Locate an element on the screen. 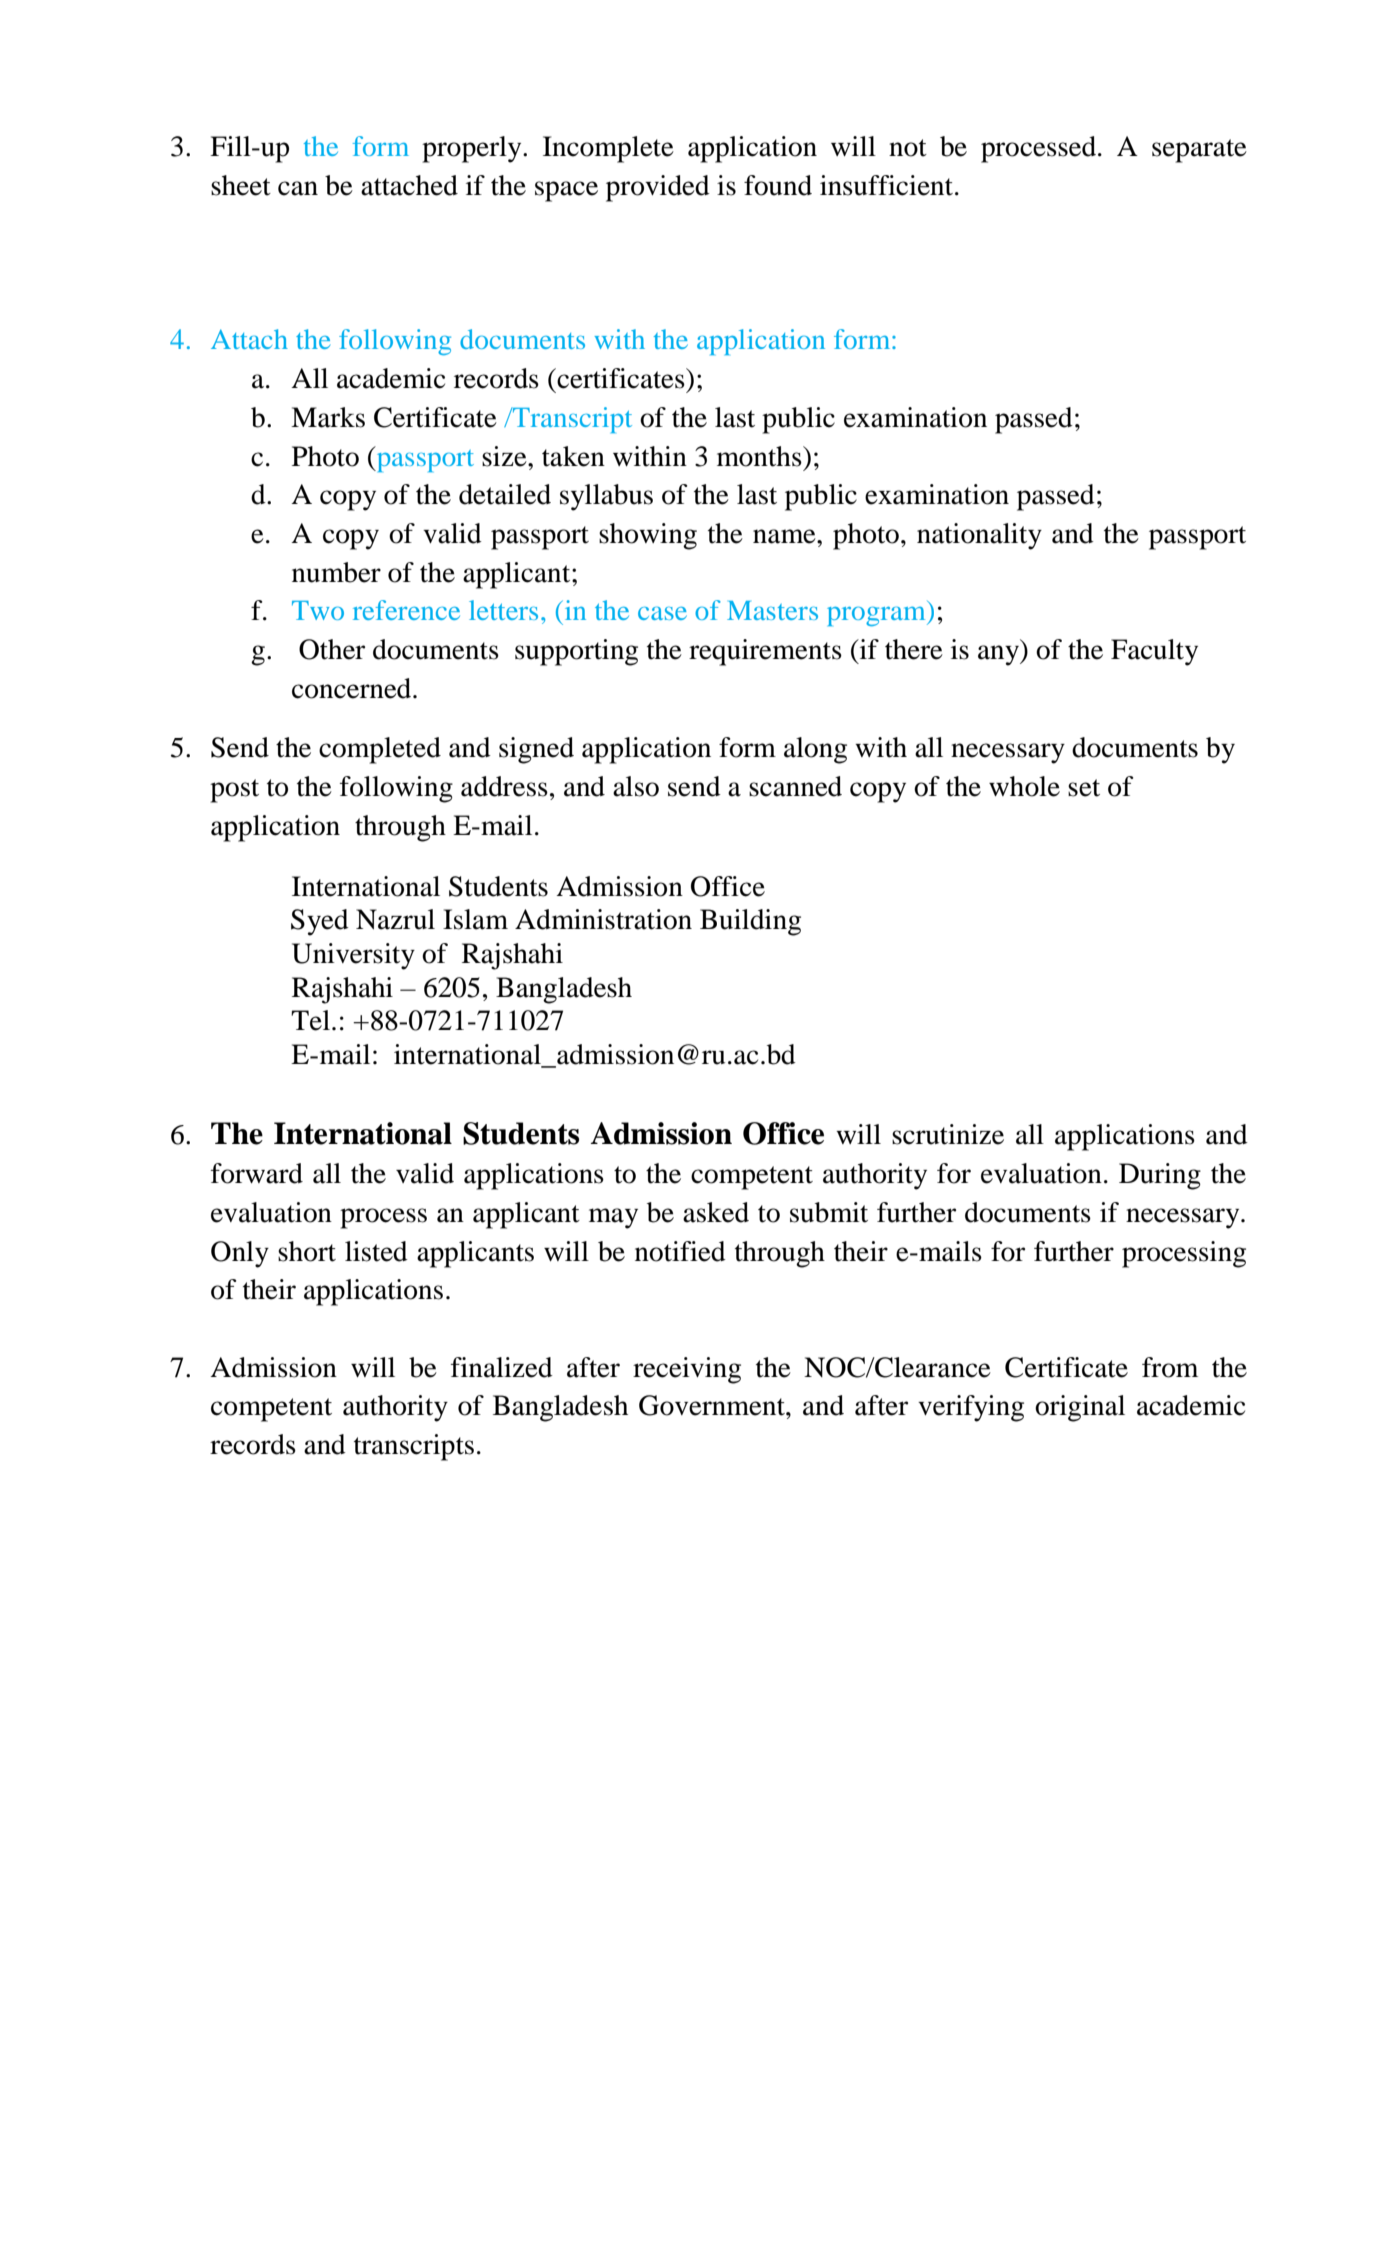  sheet is located at coordinates (241, 185).
